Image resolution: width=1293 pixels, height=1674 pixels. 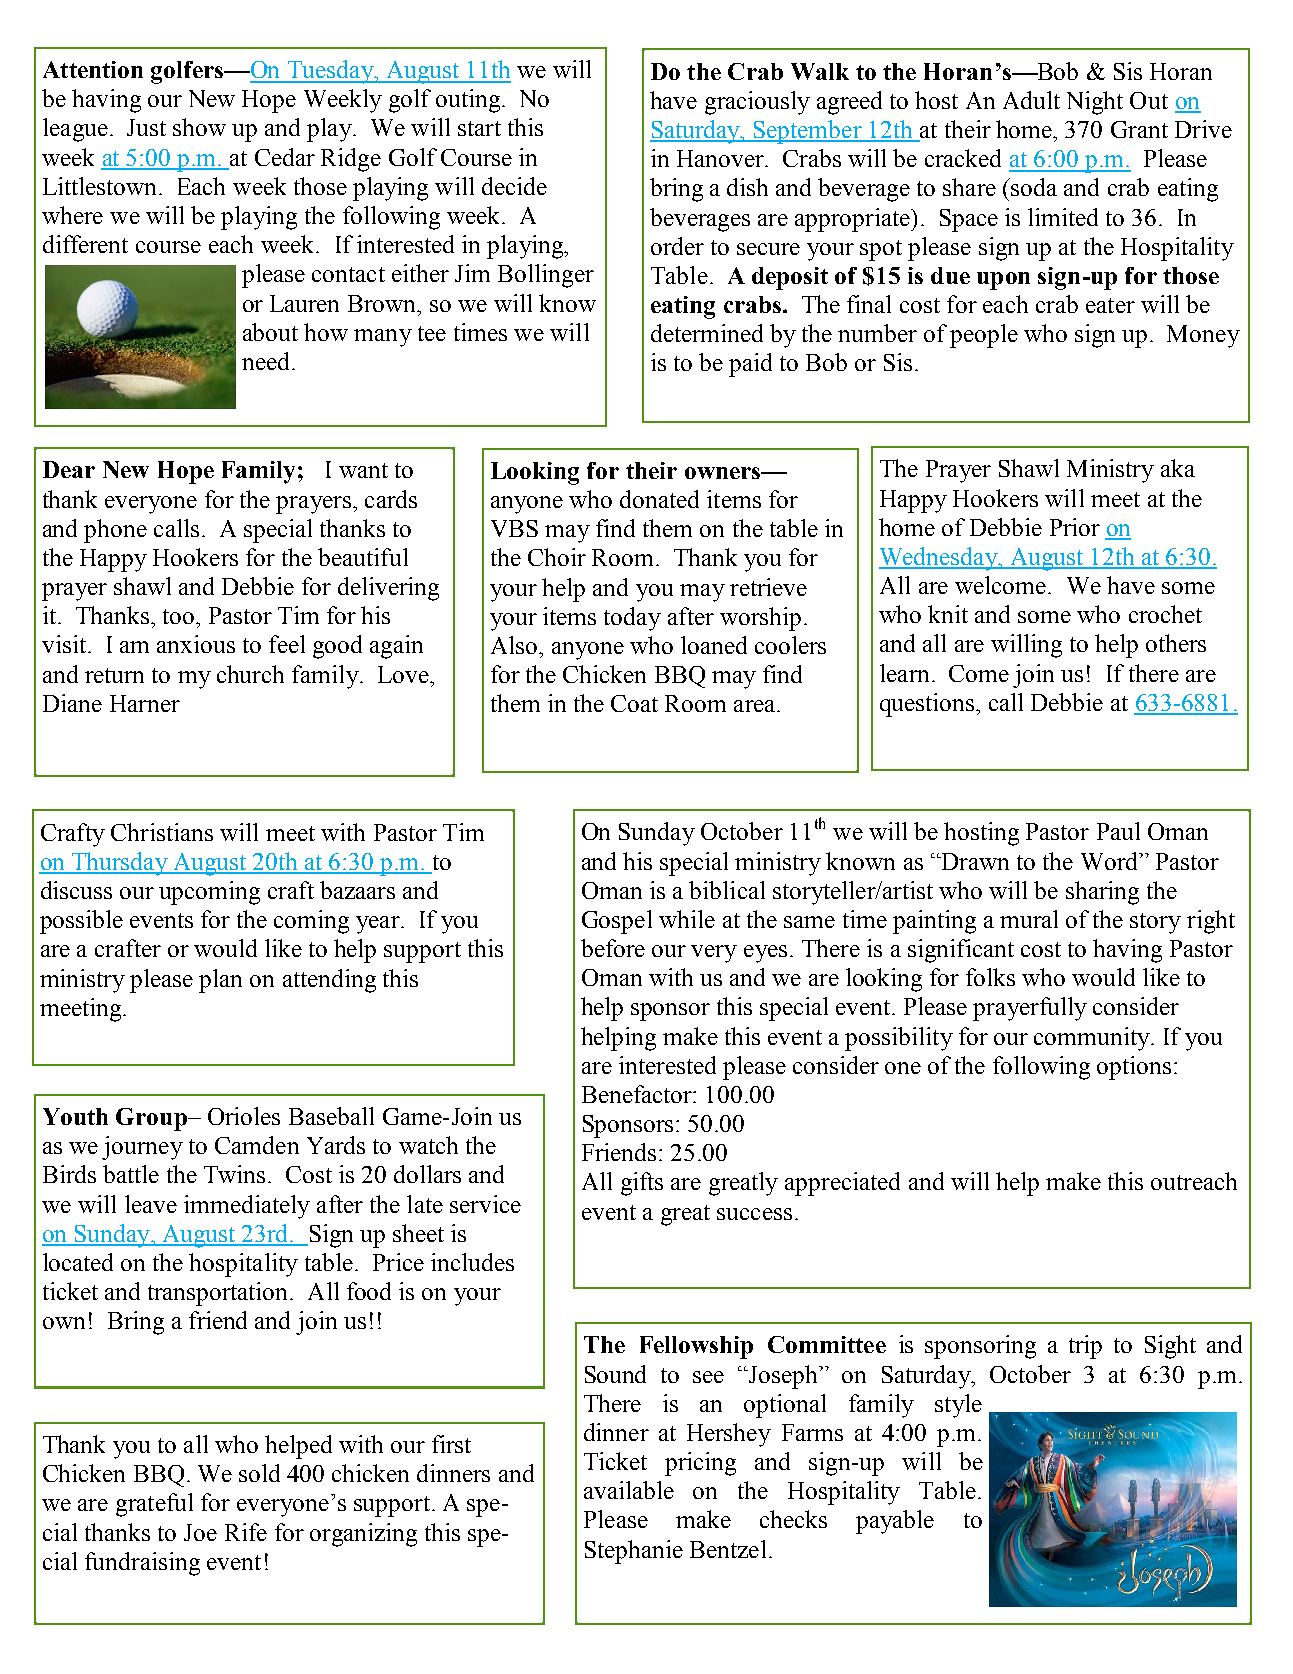 I want to click on Hanover, so click(x=721, y=158).
